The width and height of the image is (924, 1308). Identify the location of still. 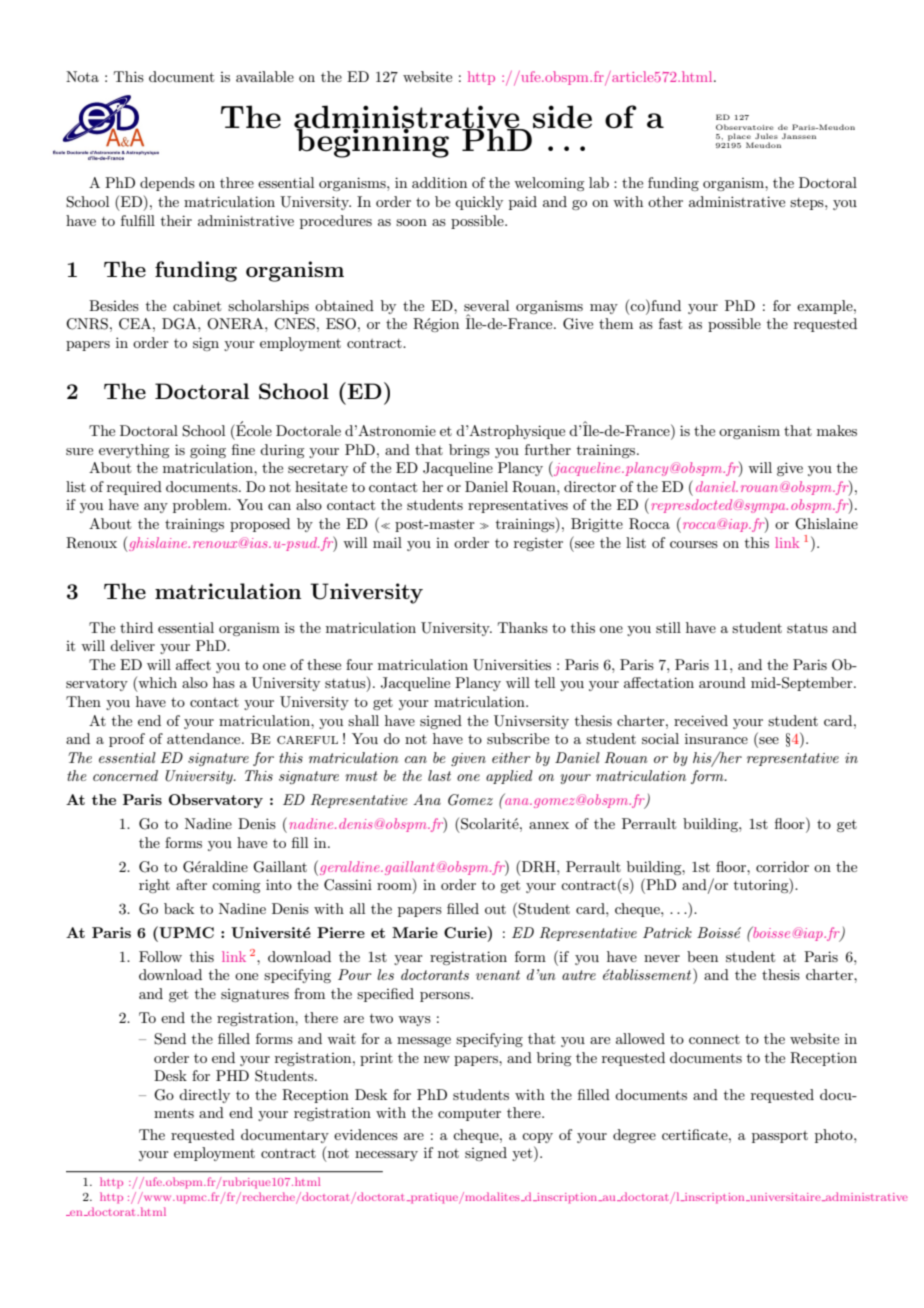
(668, 627).
